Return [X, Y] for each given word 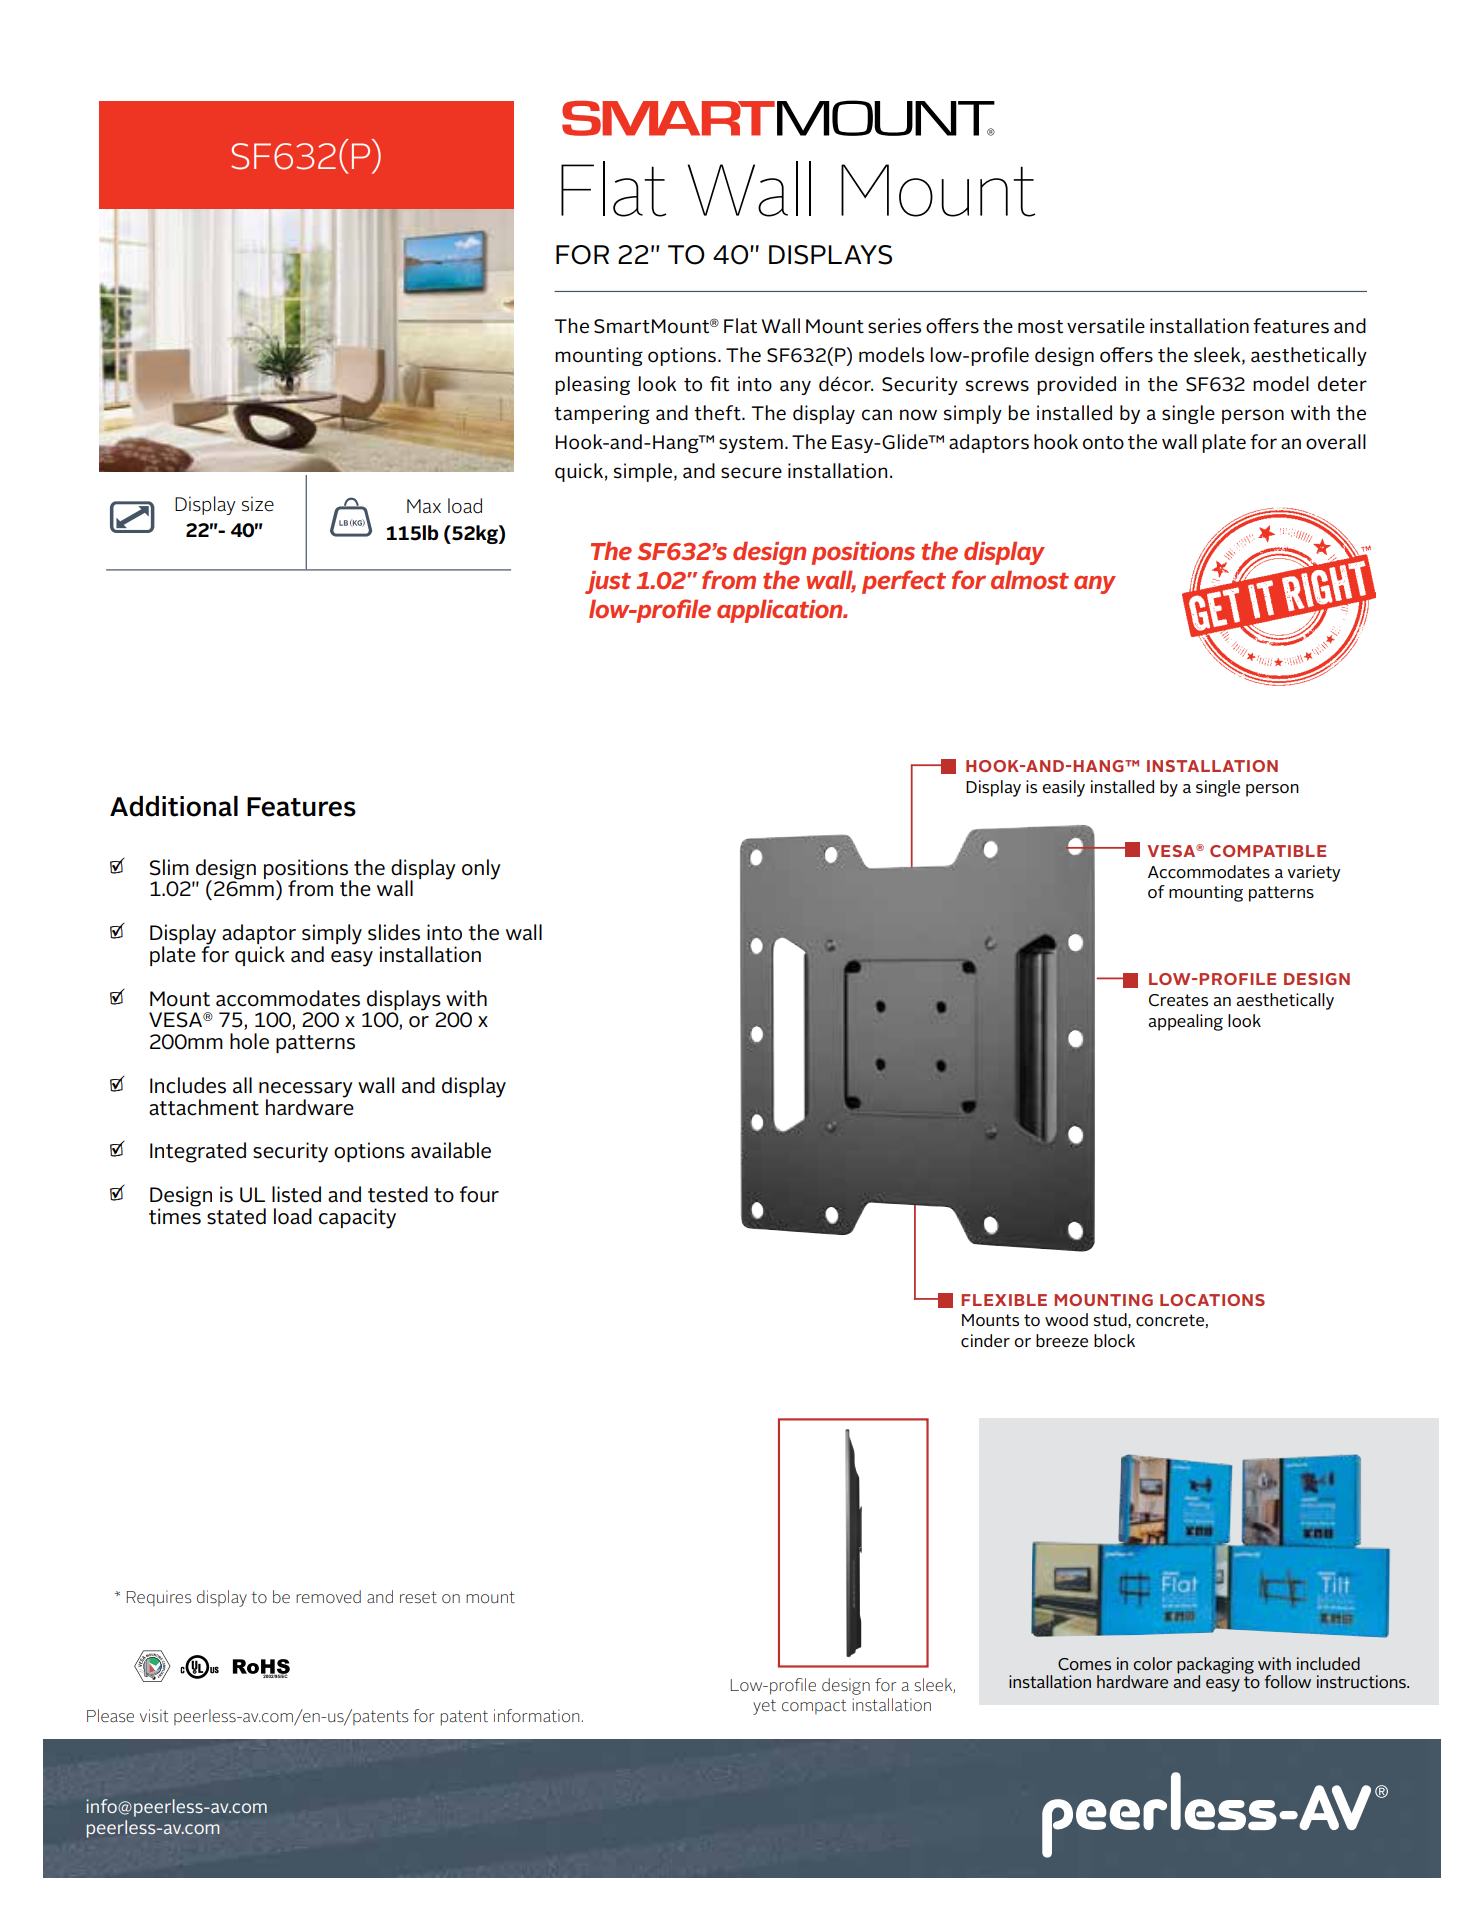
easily [1063, 788]
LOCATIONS [1212, 1300]
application [781, 611]
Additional [174, 806]
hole [249, 1041]
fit [719, 384]
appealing [1185, 1022]
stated [236, 1216]
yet [764, 1707]
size [258, 504]
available [451, 1150]
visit [154, 1716]
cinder [985, 1341]
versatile [1106, 326]
